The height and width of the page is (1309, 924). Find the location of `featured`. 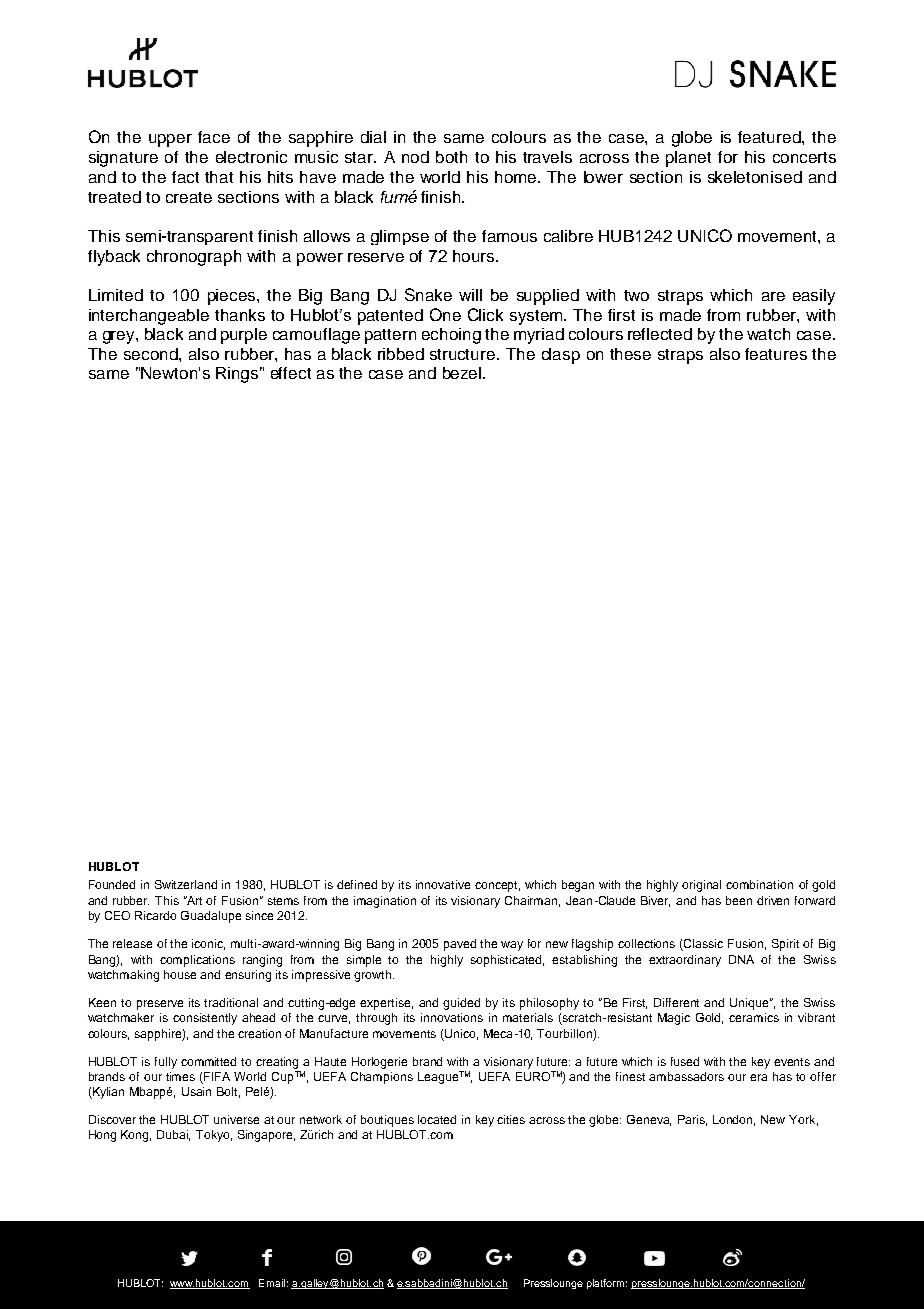

featured is located at coordinates (770, 137).
